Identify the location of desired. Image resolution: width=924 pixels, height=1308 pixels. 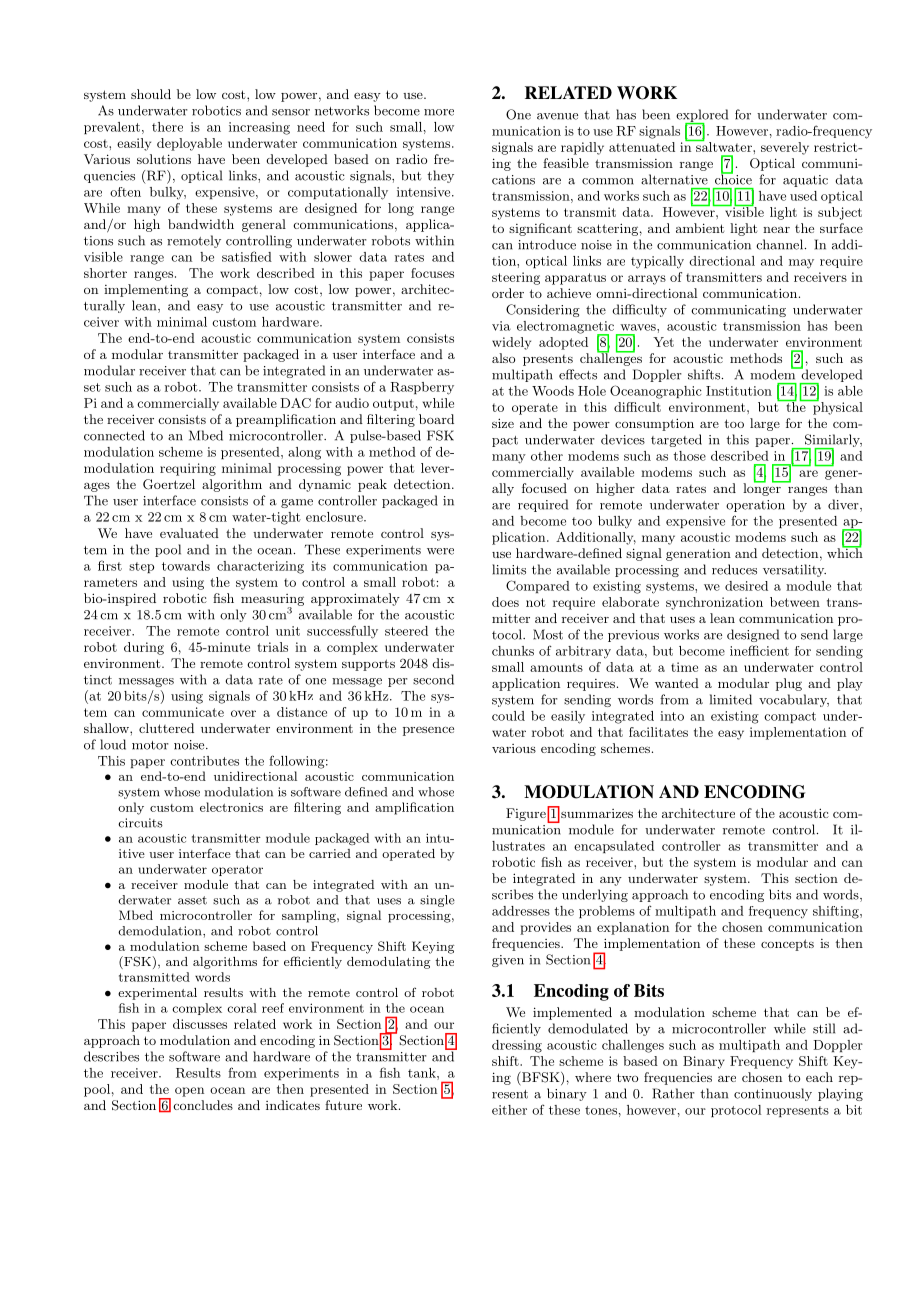
(746, 586).
